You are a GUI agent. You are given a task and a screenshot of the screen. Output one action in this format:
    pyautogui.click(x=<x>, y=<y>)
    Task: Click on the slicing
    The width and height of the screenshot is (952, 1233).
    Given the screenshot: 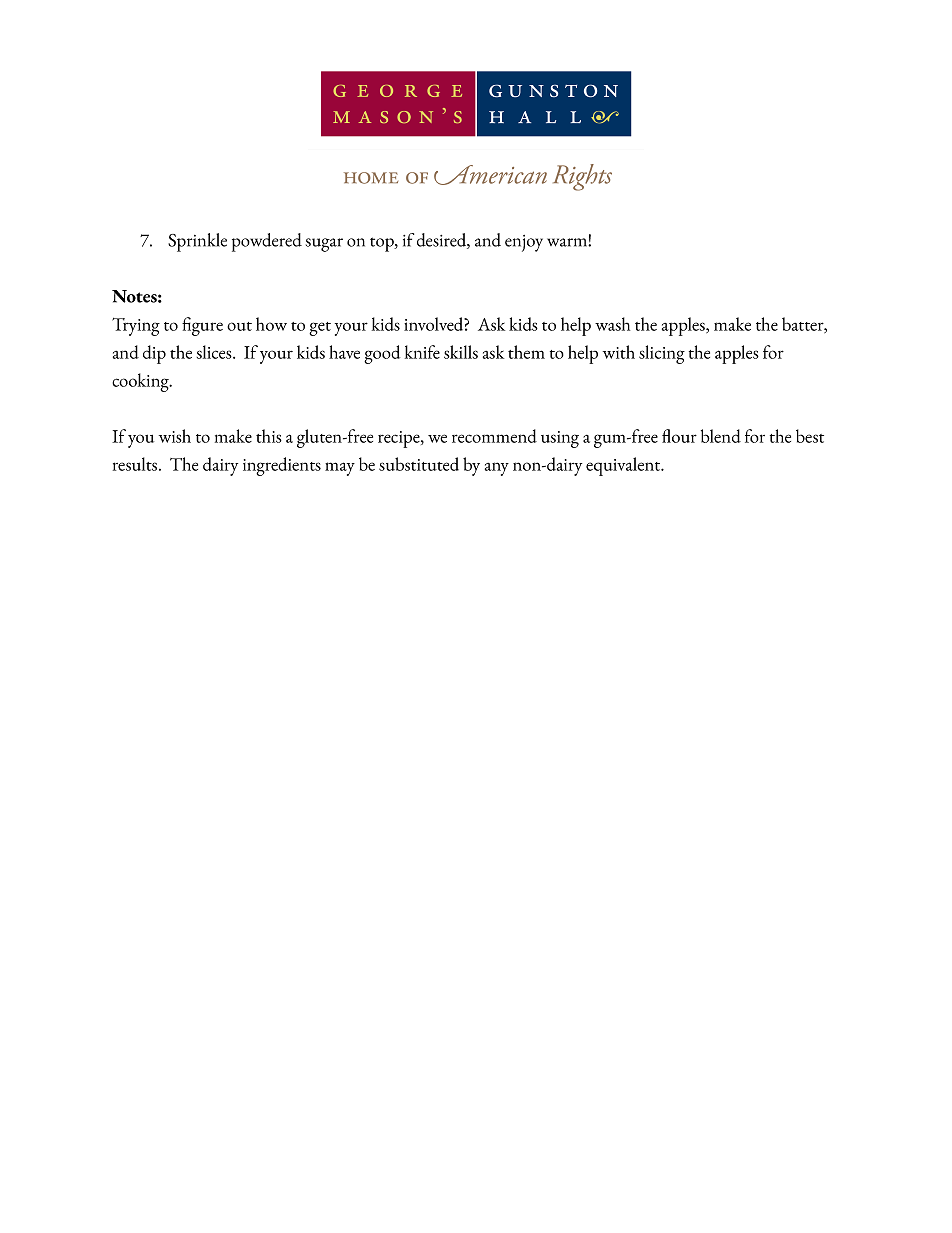 What is the action you would take?
    pyautogui.click(x=662, y=354)
